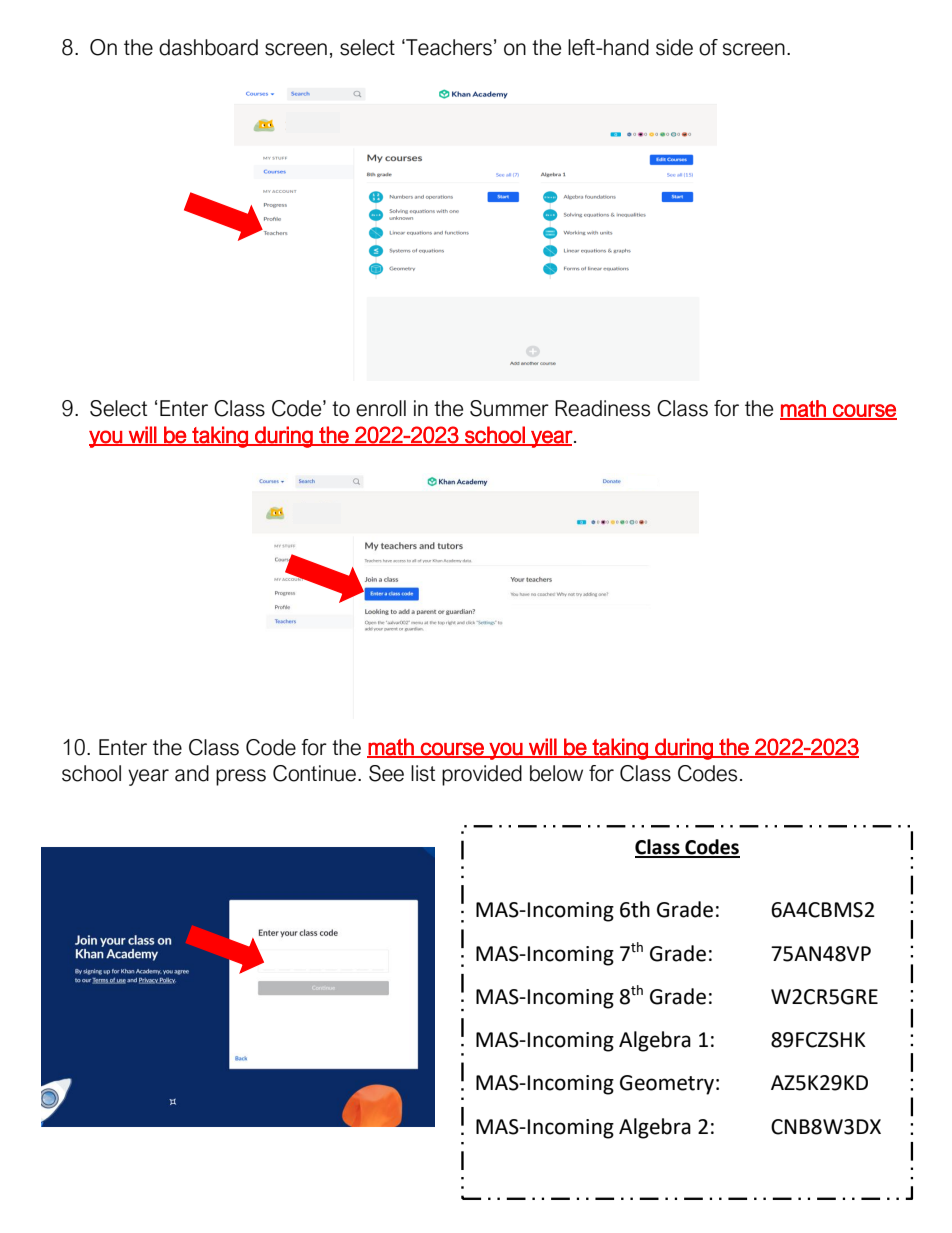 This screenshot has height=1233, width=952. Describe the element at coordinates (381, 408) in the screenshot. I see `enroll` at that location.
